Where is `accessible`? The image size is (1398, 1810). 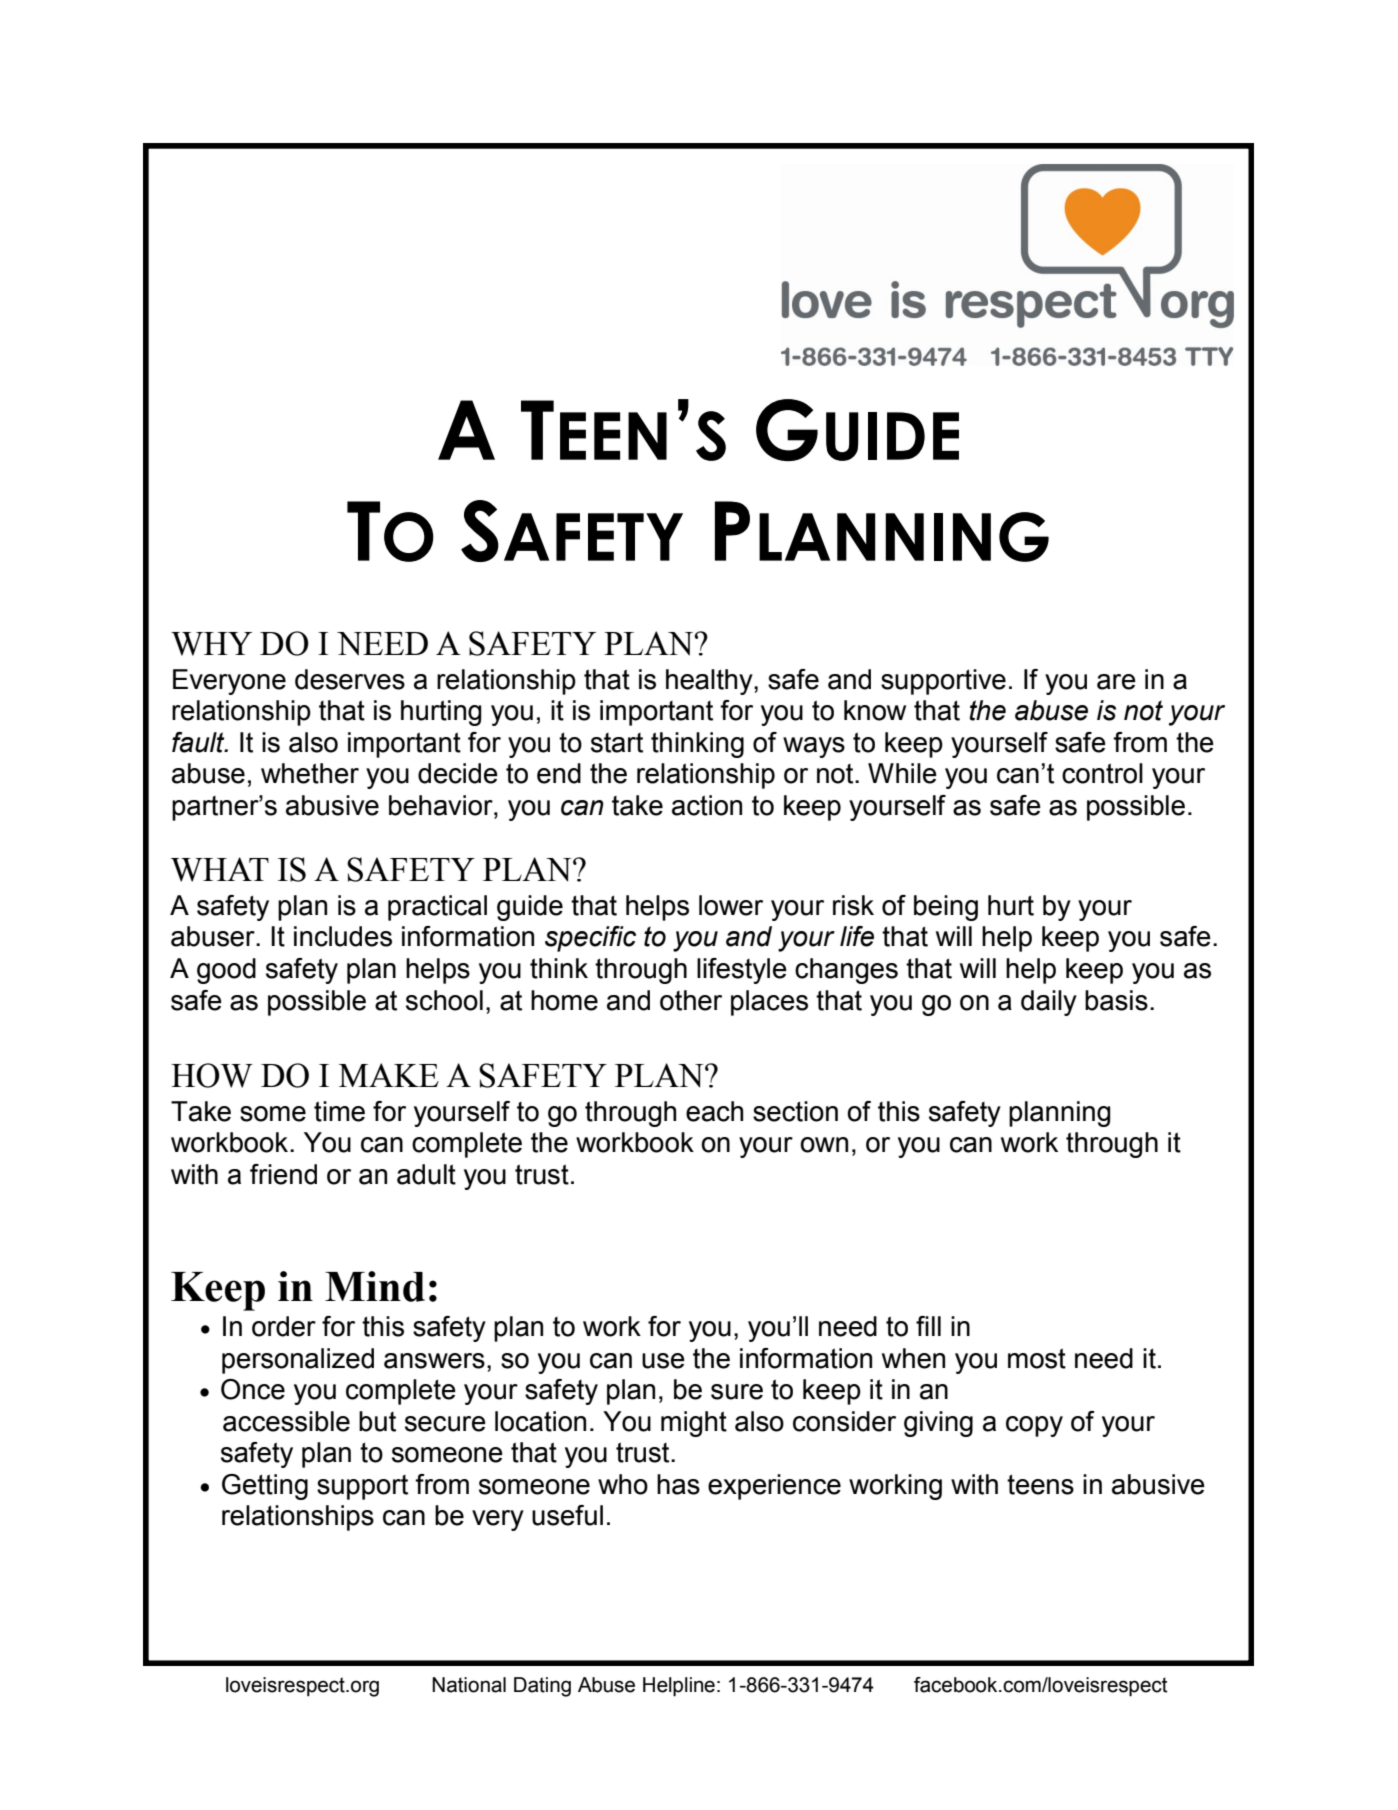
accessible is located at coordinates (286, 1421).
